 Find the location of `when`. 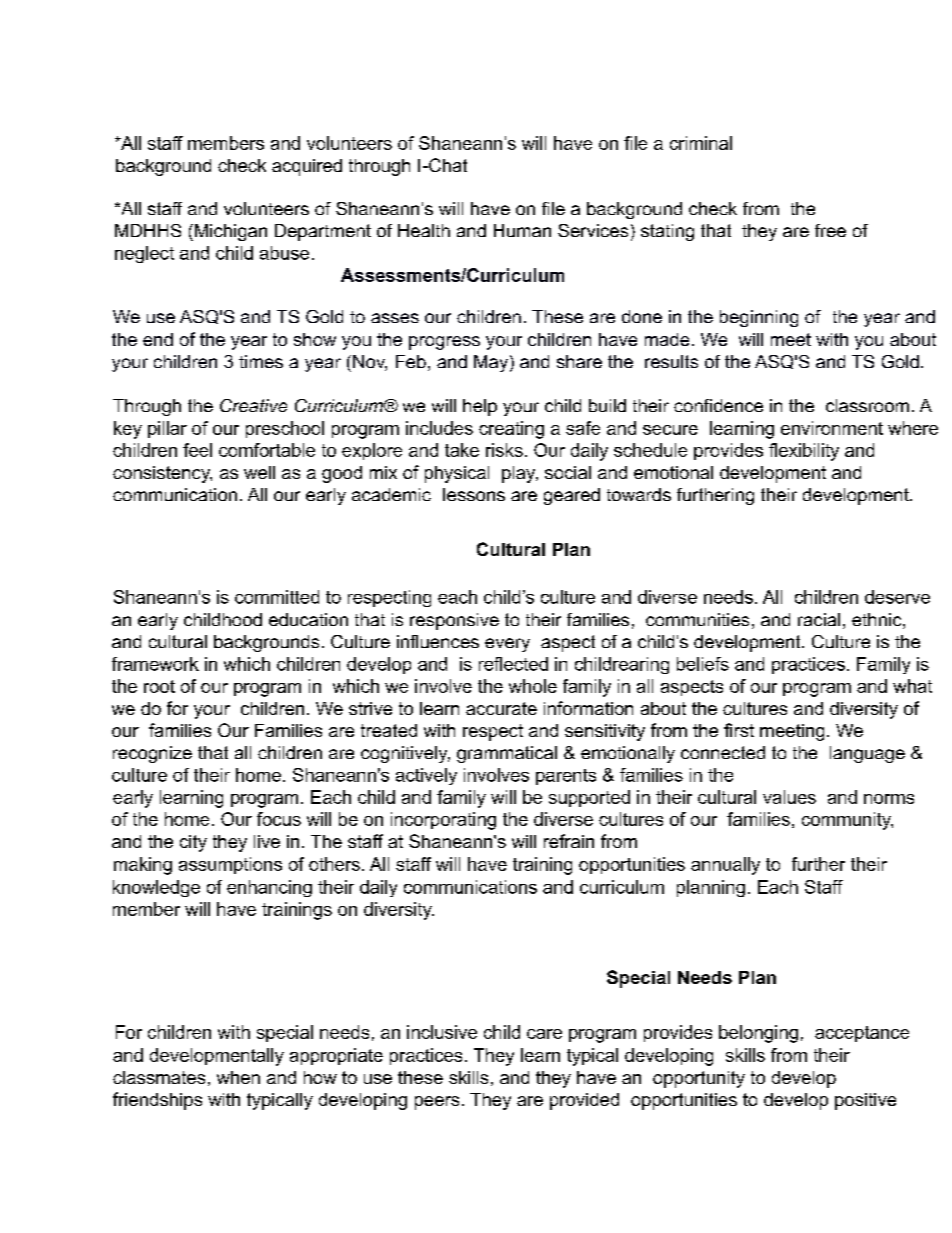

when is located at coordinates (238, 1077).
